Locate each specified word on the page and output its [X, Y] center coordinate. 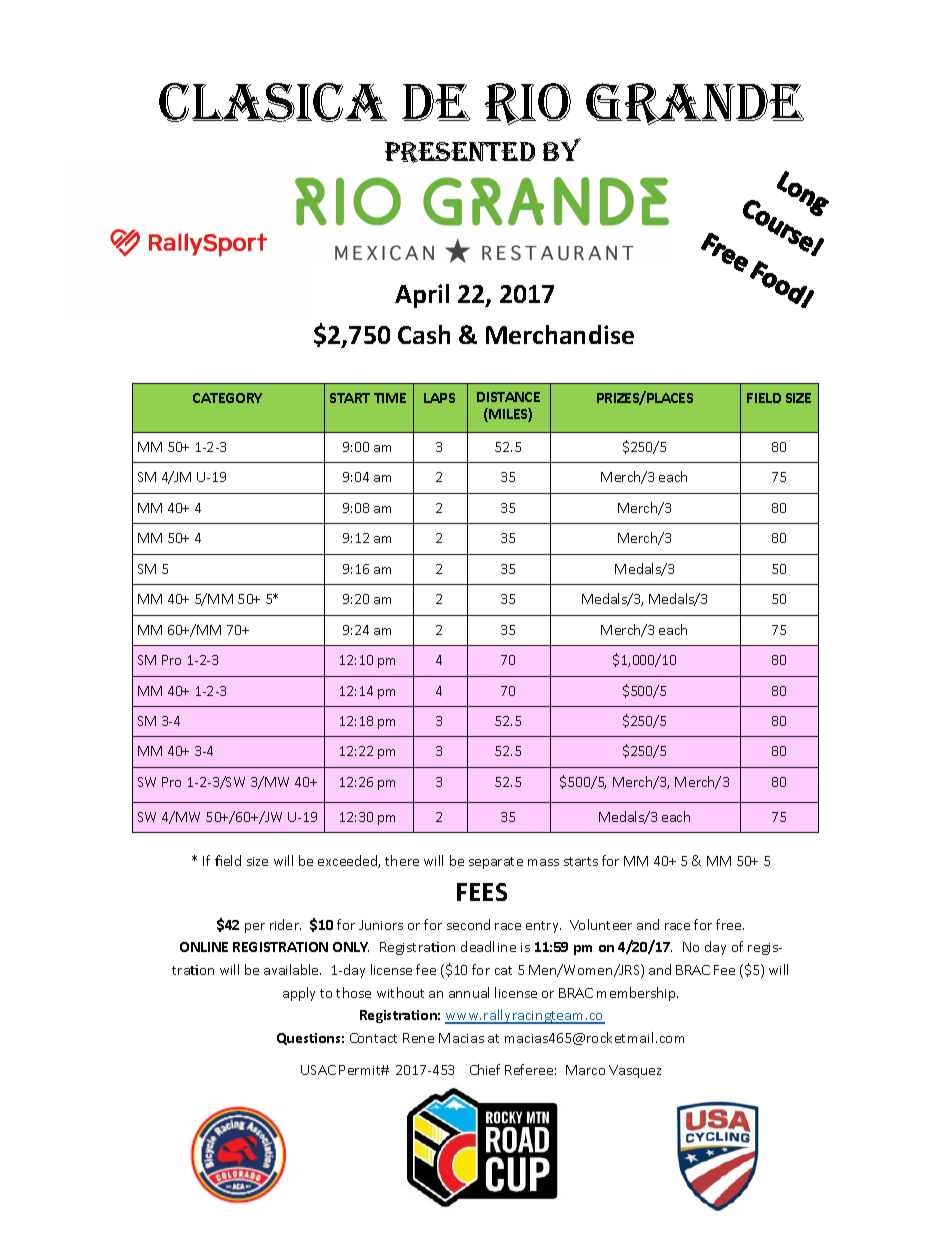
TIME [390, 398]
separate [496, 863]
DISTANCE [508, 397]
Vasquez [635, 1071]
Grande [695, 104]
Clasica [273, 102]
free [730, 924]
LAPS [439, 398]
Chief [485, 1069]
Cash [424, 334]
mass [543, 862]
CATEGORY [227, 398]
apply [299, 994]
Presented [460, 152]
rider [285, 924]
